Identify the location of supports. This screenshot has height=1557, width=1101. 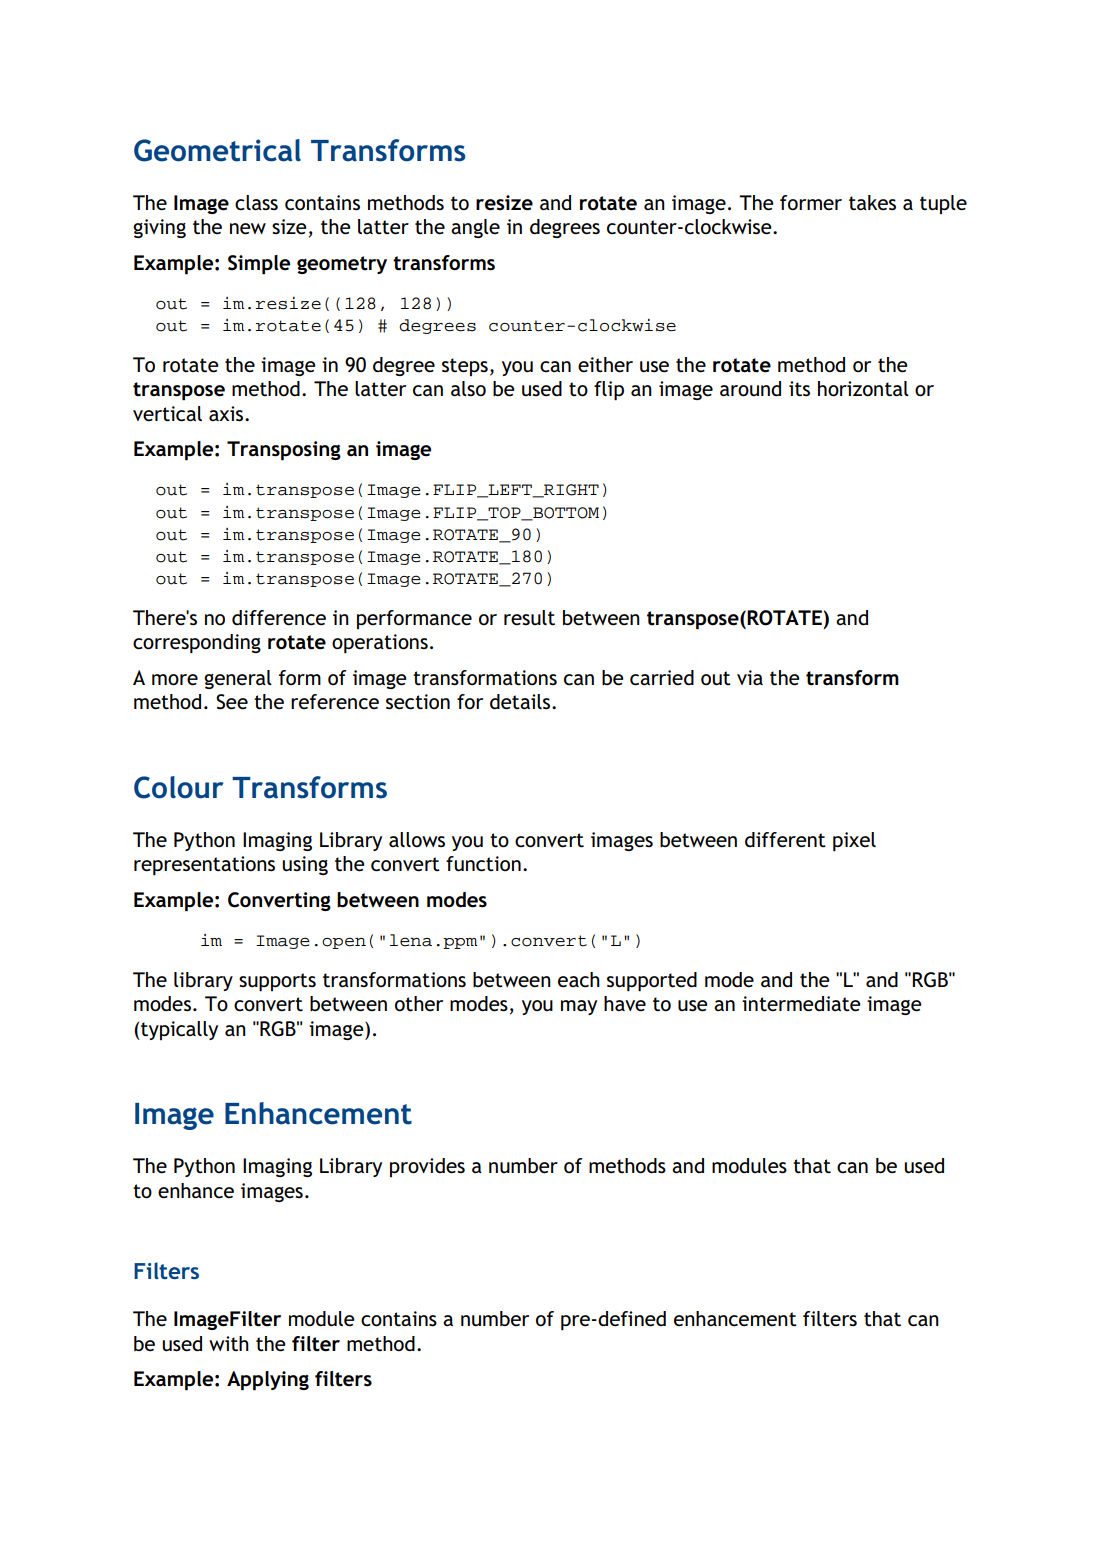
(277, 982).
